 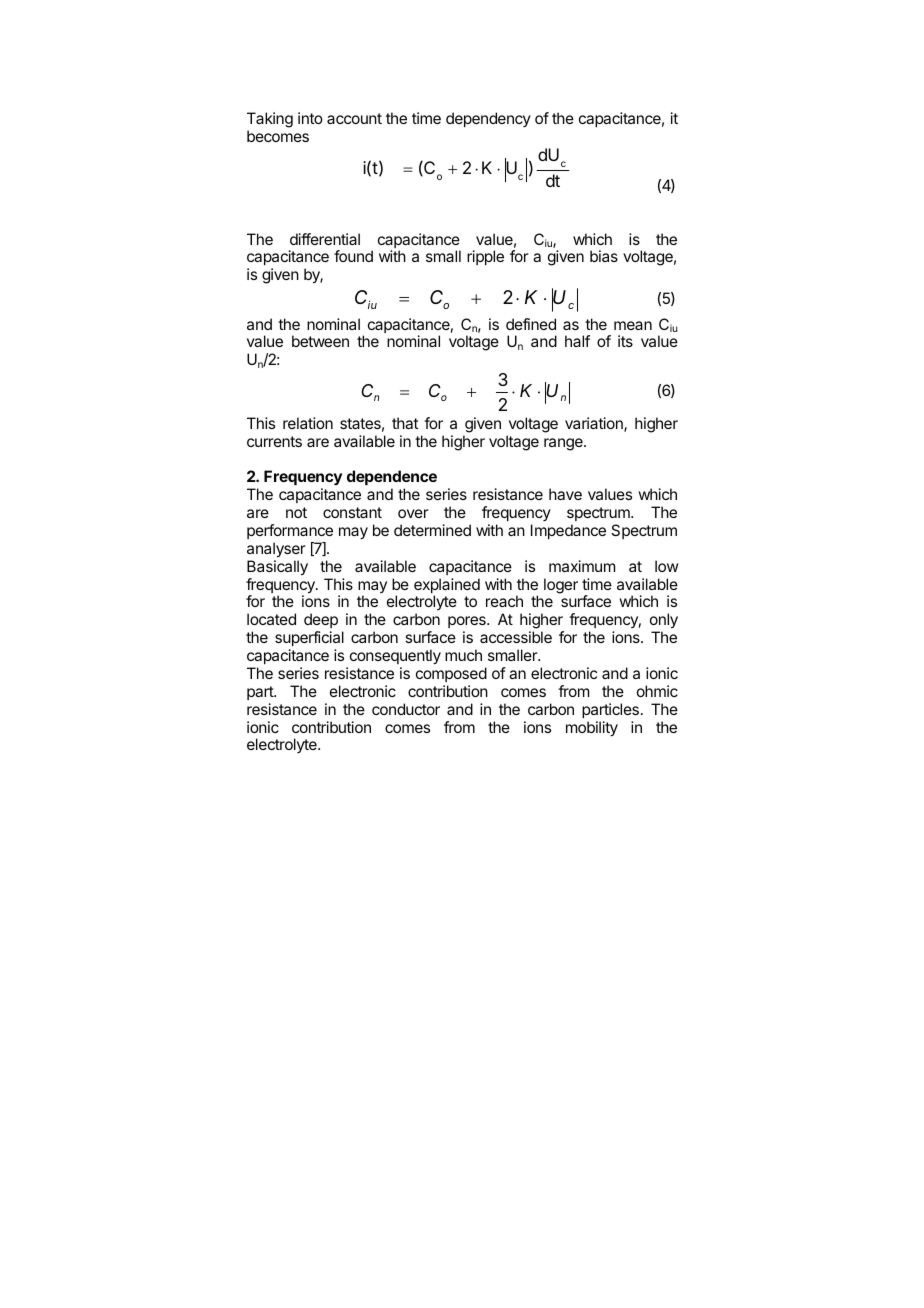 What do you see at coordinates (568, 531) in the page?
I see `Impedance` at bounding box center [568, 531].
